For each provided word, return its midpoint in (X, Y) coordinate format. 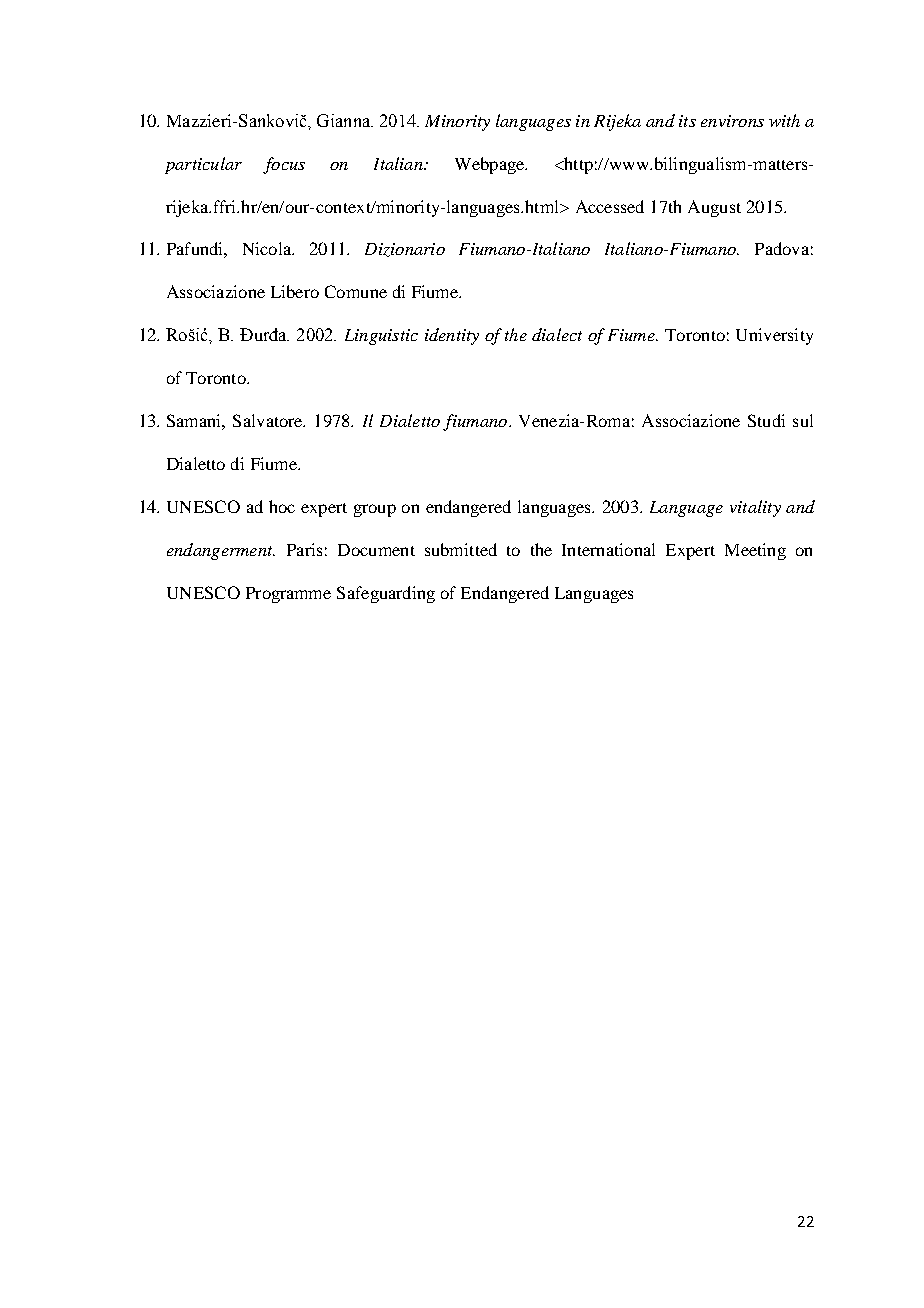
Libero (295, 291)
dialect (557, 334)
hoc (282, 506)
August (714, 208)
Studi (766, 420)
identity (452, 336)
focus (284, 165)
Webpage (490, 165)
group (375, 510)
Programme (288, 595)
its (687, 121)
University (774, 336)
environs (732, 121)
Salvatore (269, 420)
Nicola (268, 248)
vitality (755, 508)
